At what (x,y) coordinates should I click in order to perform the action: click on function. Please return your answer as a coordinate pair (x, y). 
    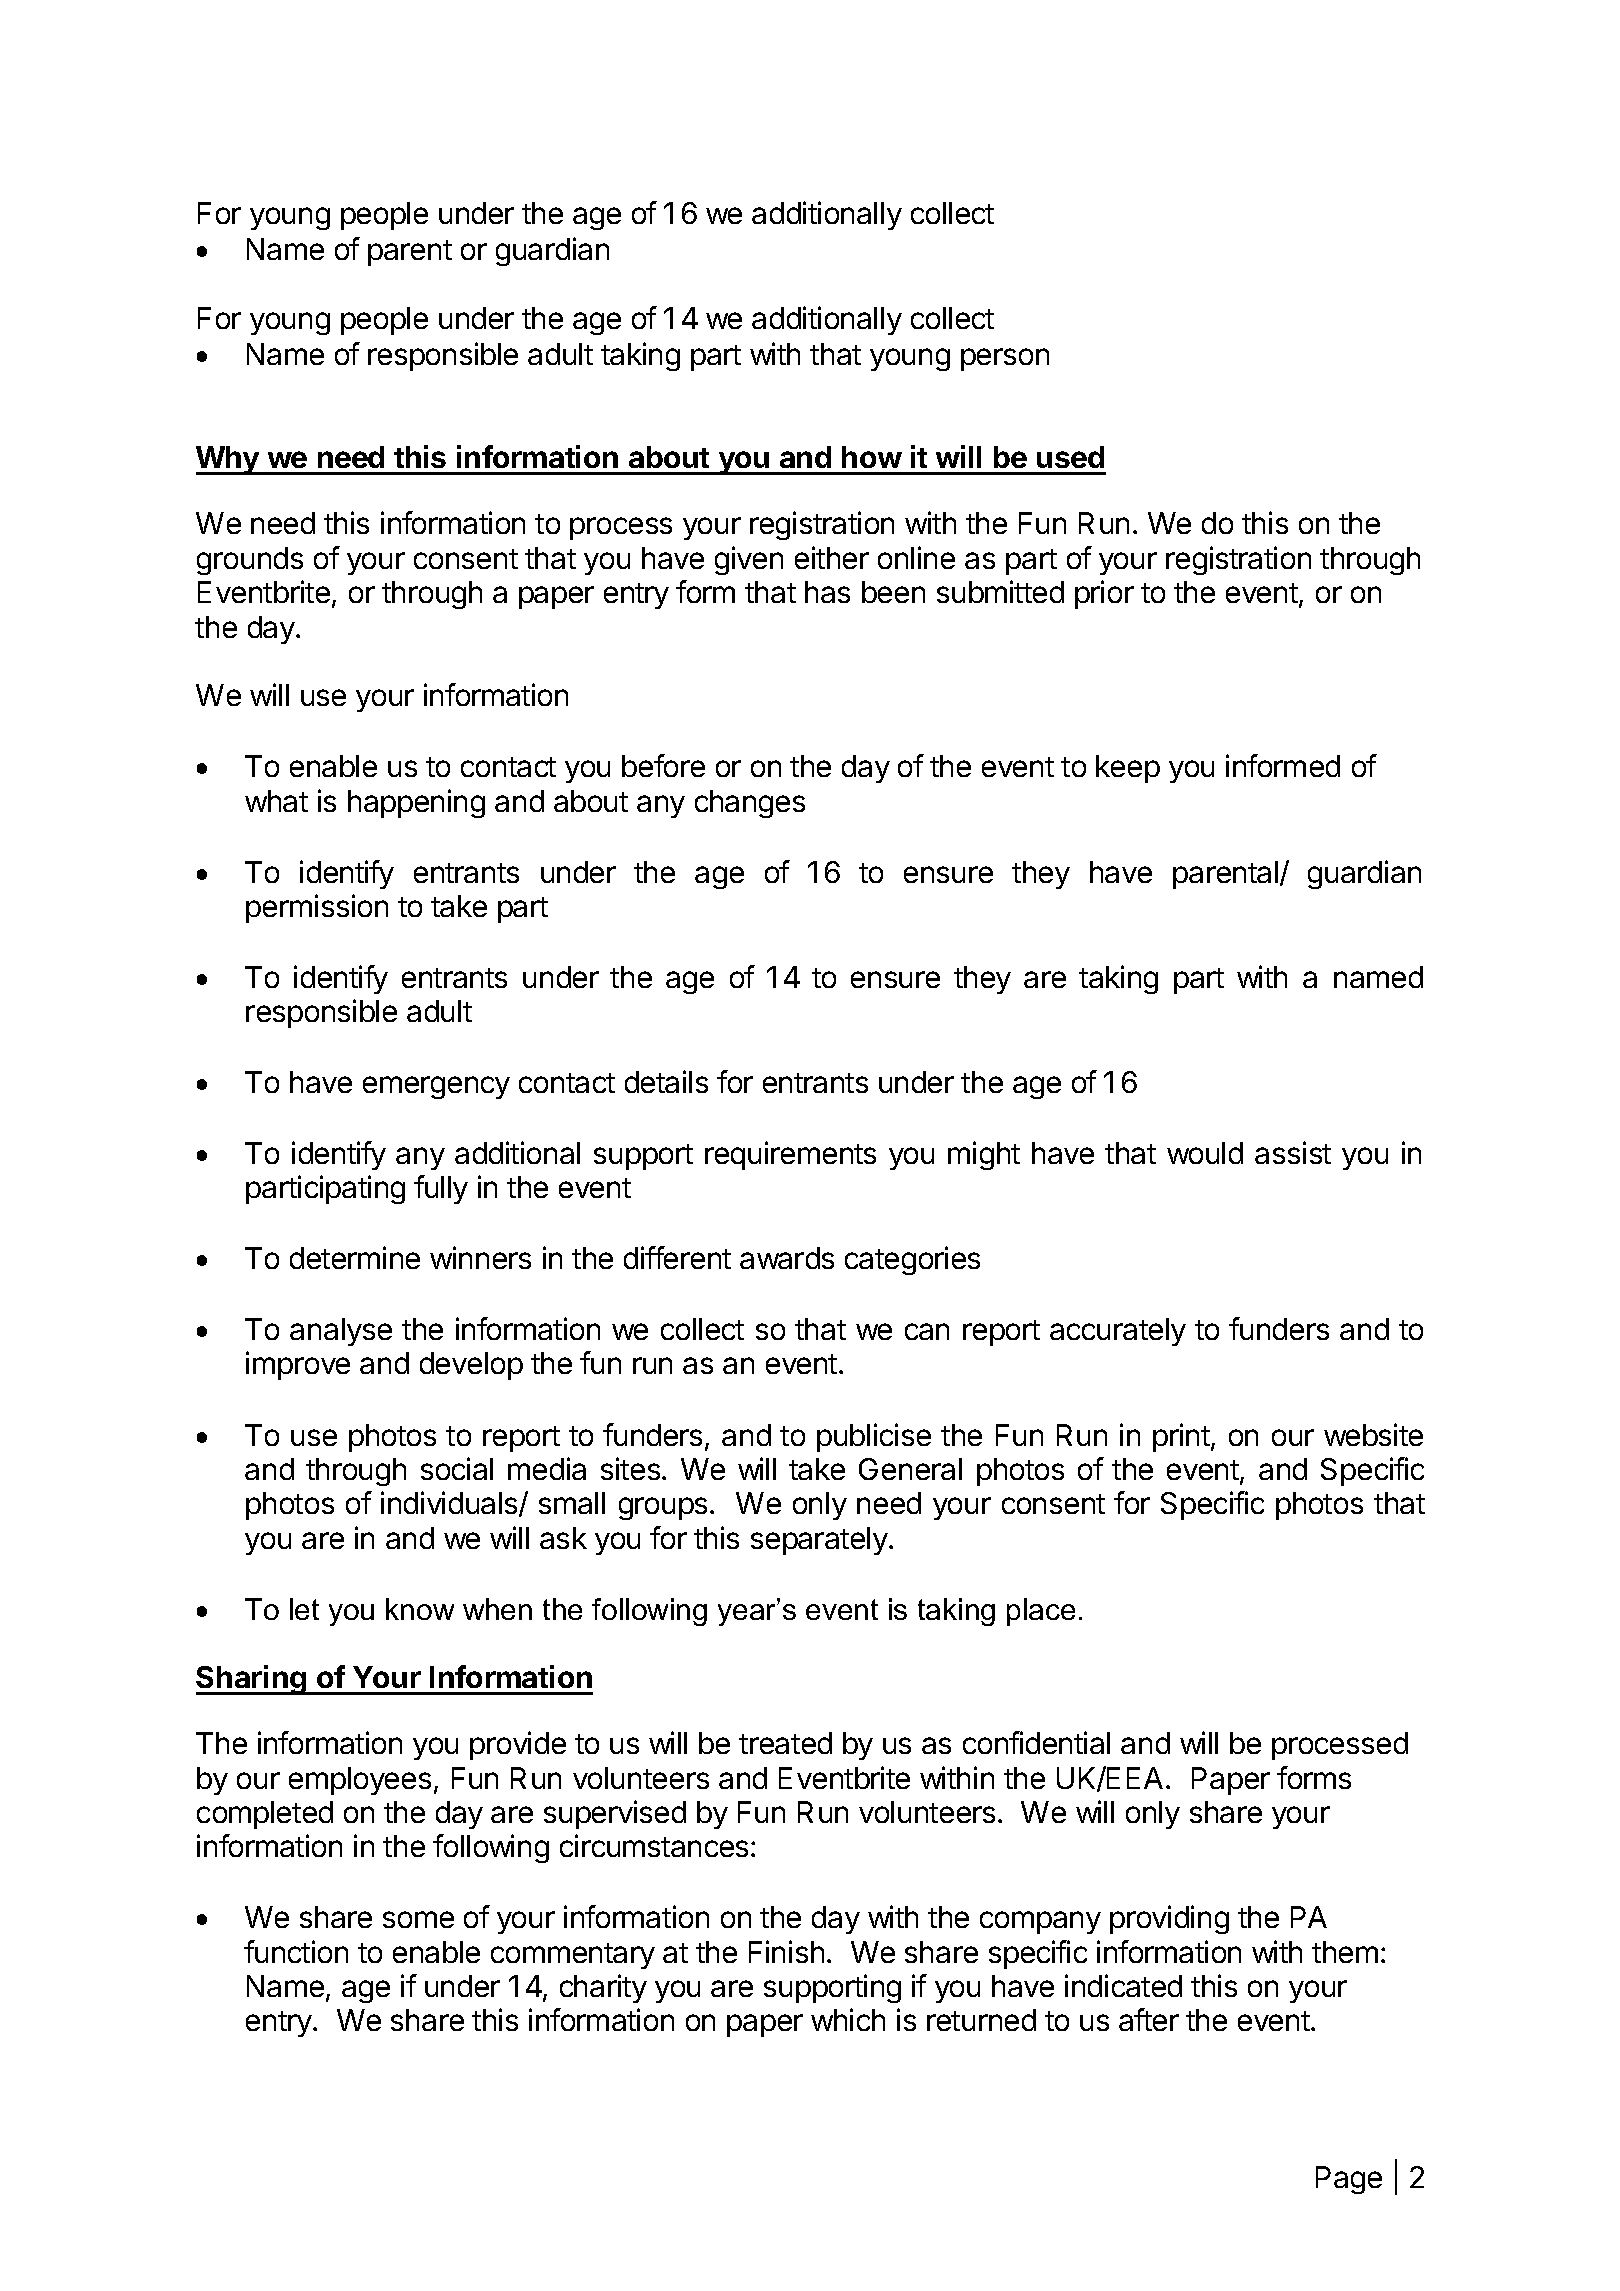
    Looking at the image, I should click on (296, 1951).
